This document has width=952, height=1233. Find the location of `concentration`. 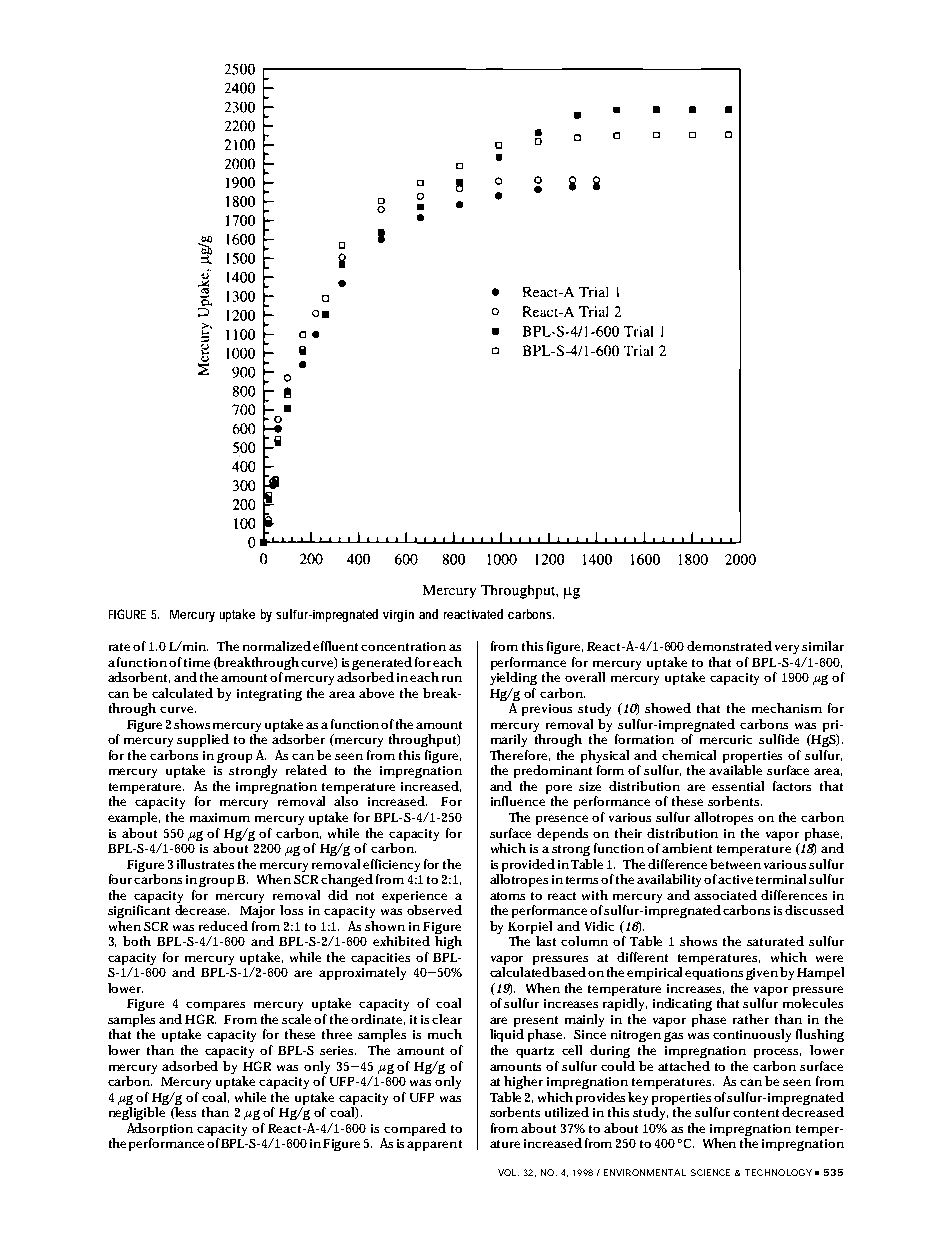

concentration is located at coordinates (403, 646).
